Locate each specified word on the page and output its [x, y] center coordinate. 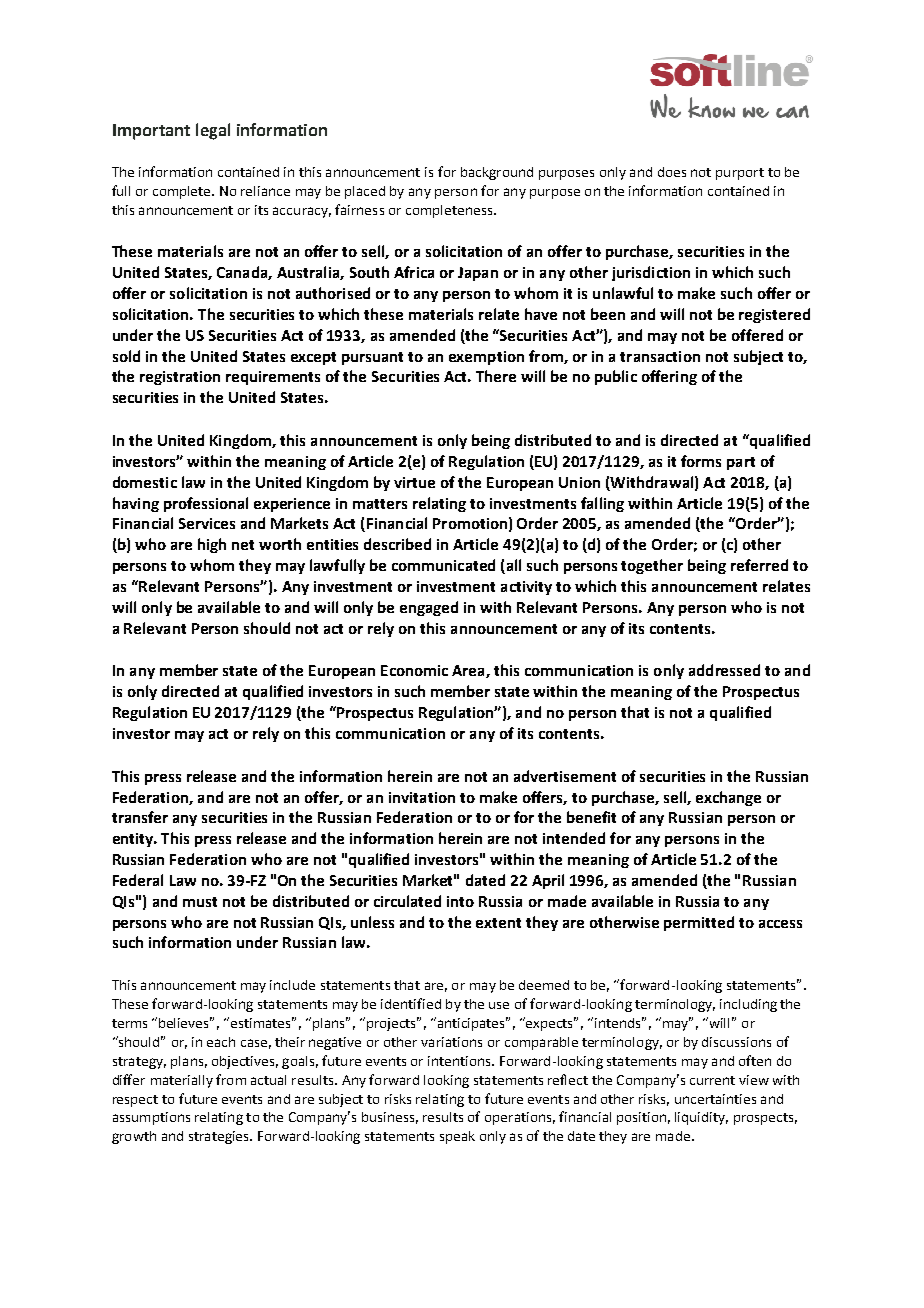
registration [180, 378]
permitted [699, 923]
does [672, 172]
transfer [140, 817]
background [497, 173]
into [460, 901]
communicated [443, 565]
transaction [660, 356]
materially [182, 1081]
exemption [486, 358]
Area [469, 671]
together [652, 566]
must [200, 902]
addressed [724, 670]
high [212, 545]
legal [213, 131]
